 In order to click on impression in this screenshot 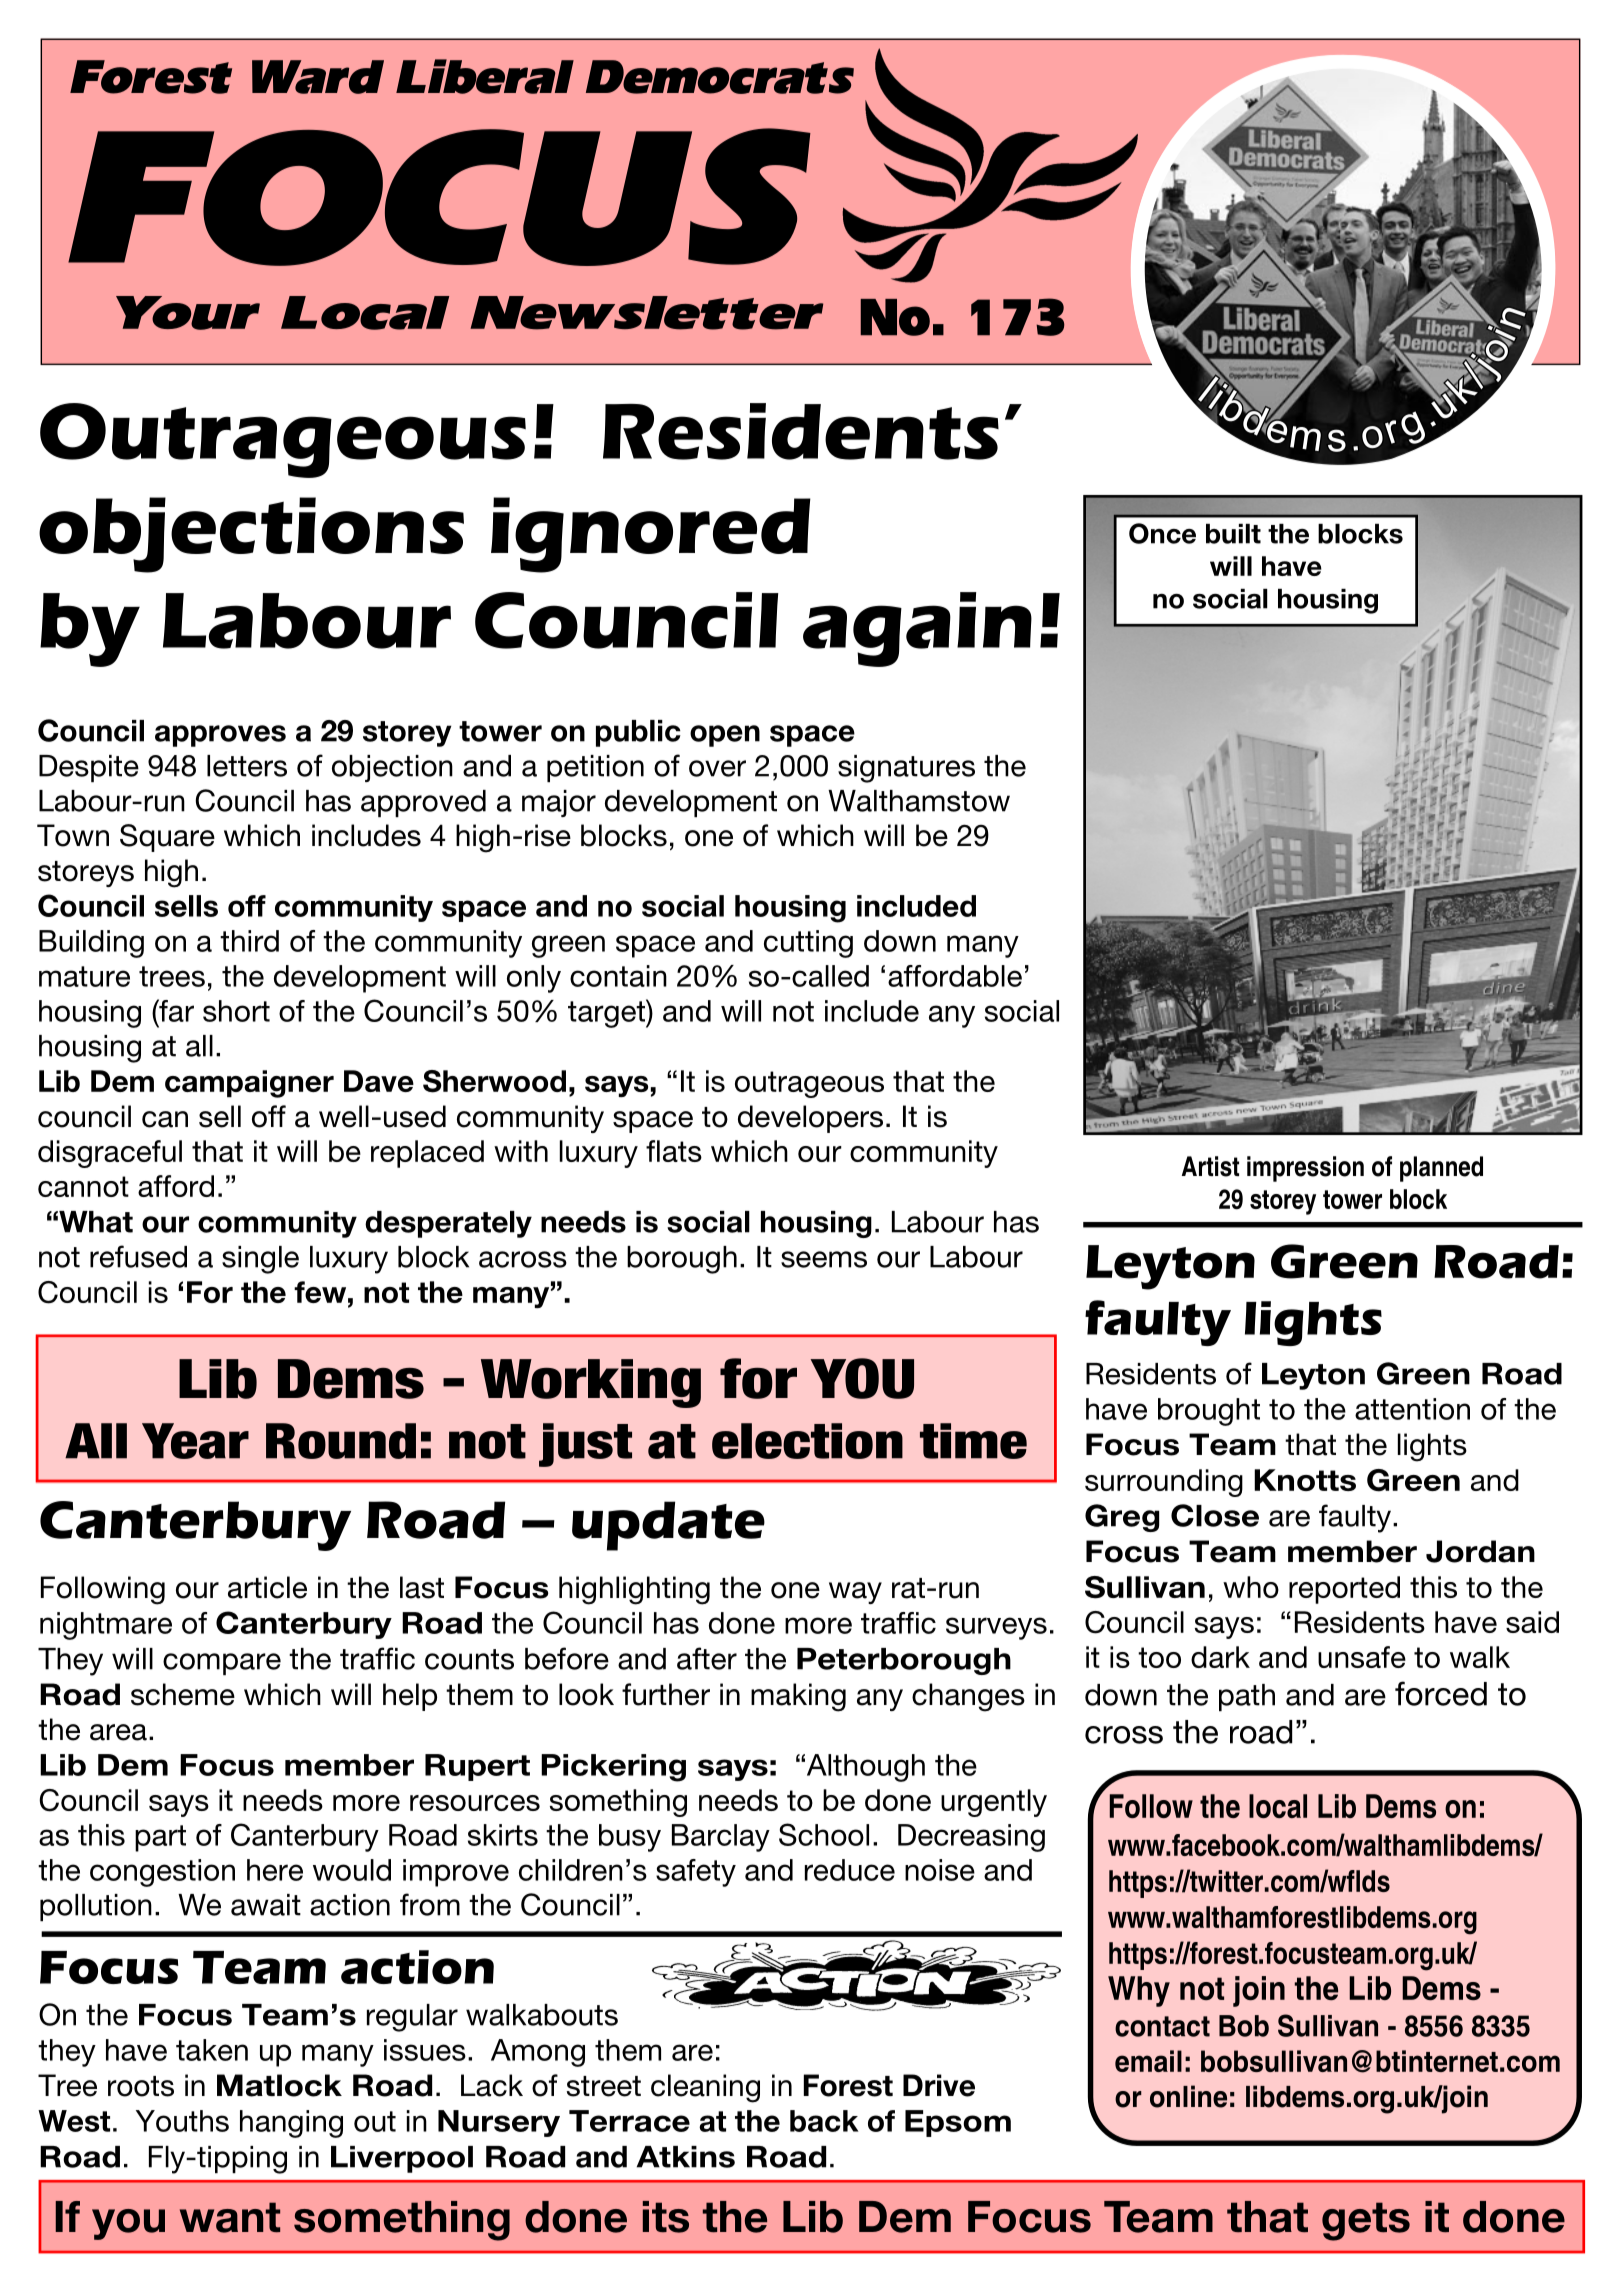, I will do `click(1305, 1169)`.
